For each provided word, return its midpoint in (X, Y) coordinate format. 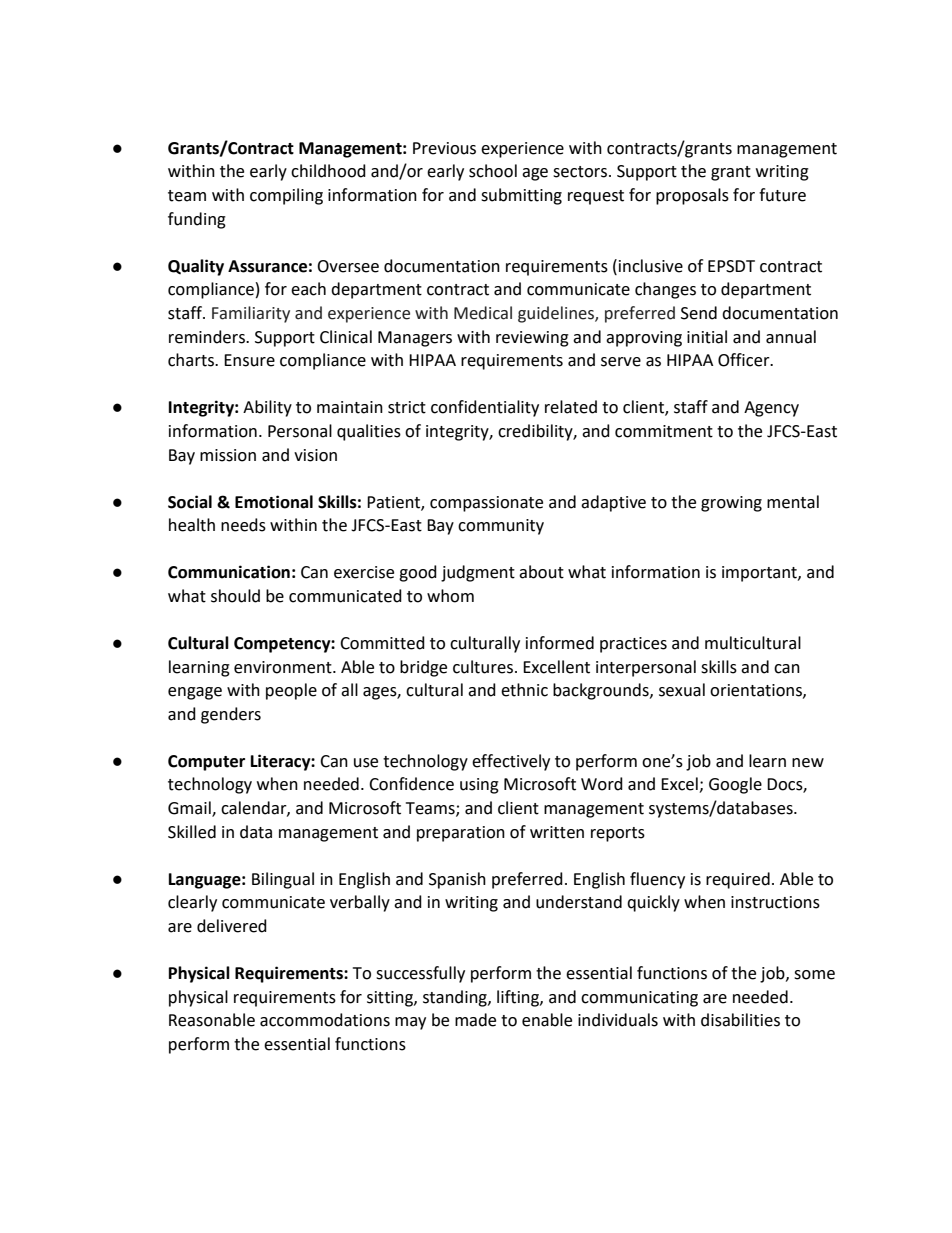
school (493, 171)
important (760, 574)
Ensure (249, 360)
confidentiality (485, 408)
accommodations (325, 1020)
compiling (286, 196)
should (235, 596)
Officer (745, 360)
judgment (478, 573)
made (475, 1020)
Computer (206, 763)
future (782, 195)
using (479, 786)
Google (735, 785)
